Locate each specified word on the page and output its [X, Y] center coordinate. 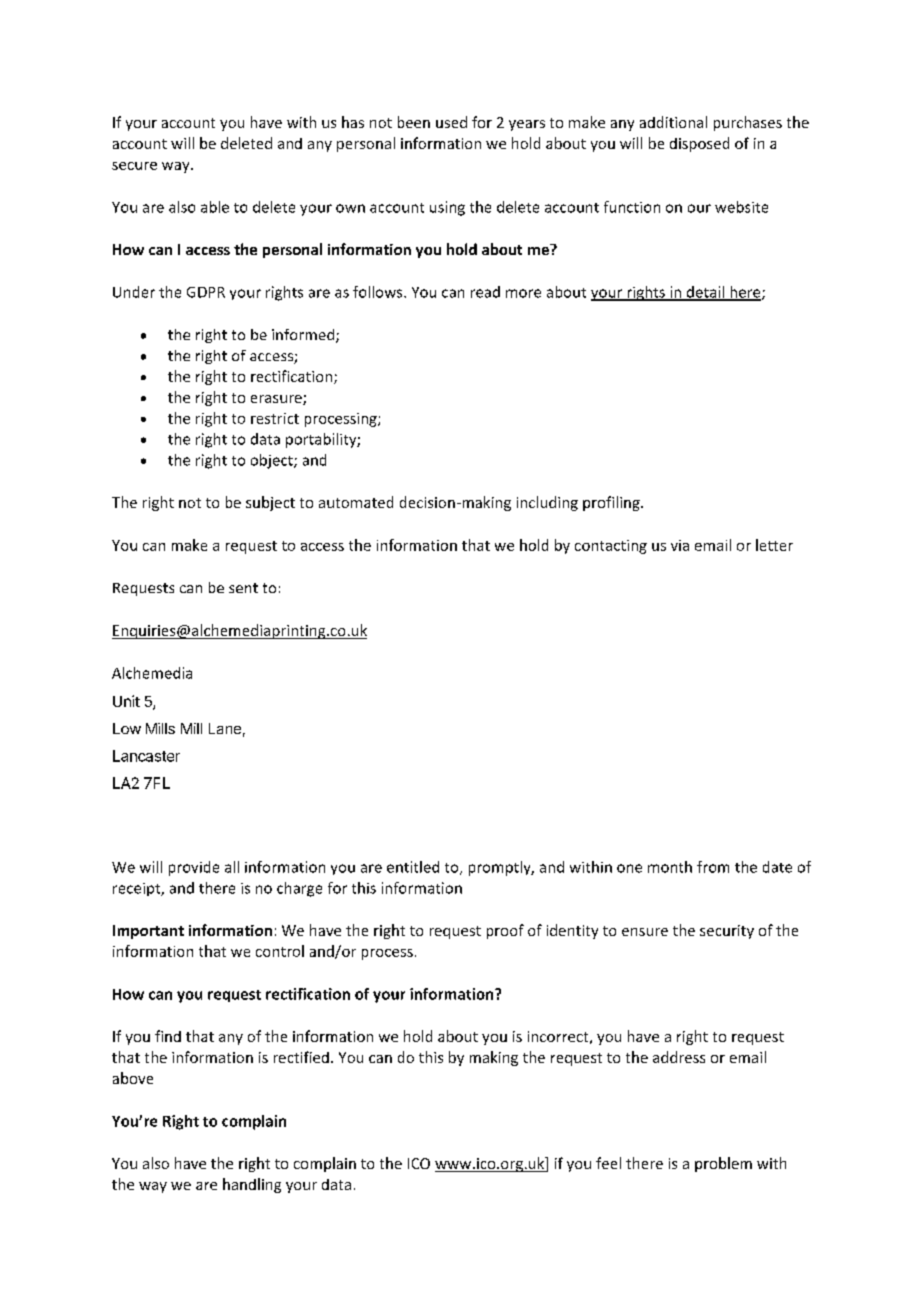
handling [252, 1185]
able [215, 207]
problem [723, 1164]
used [451, 122]
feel [608, 1163]
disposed [699, 144]
